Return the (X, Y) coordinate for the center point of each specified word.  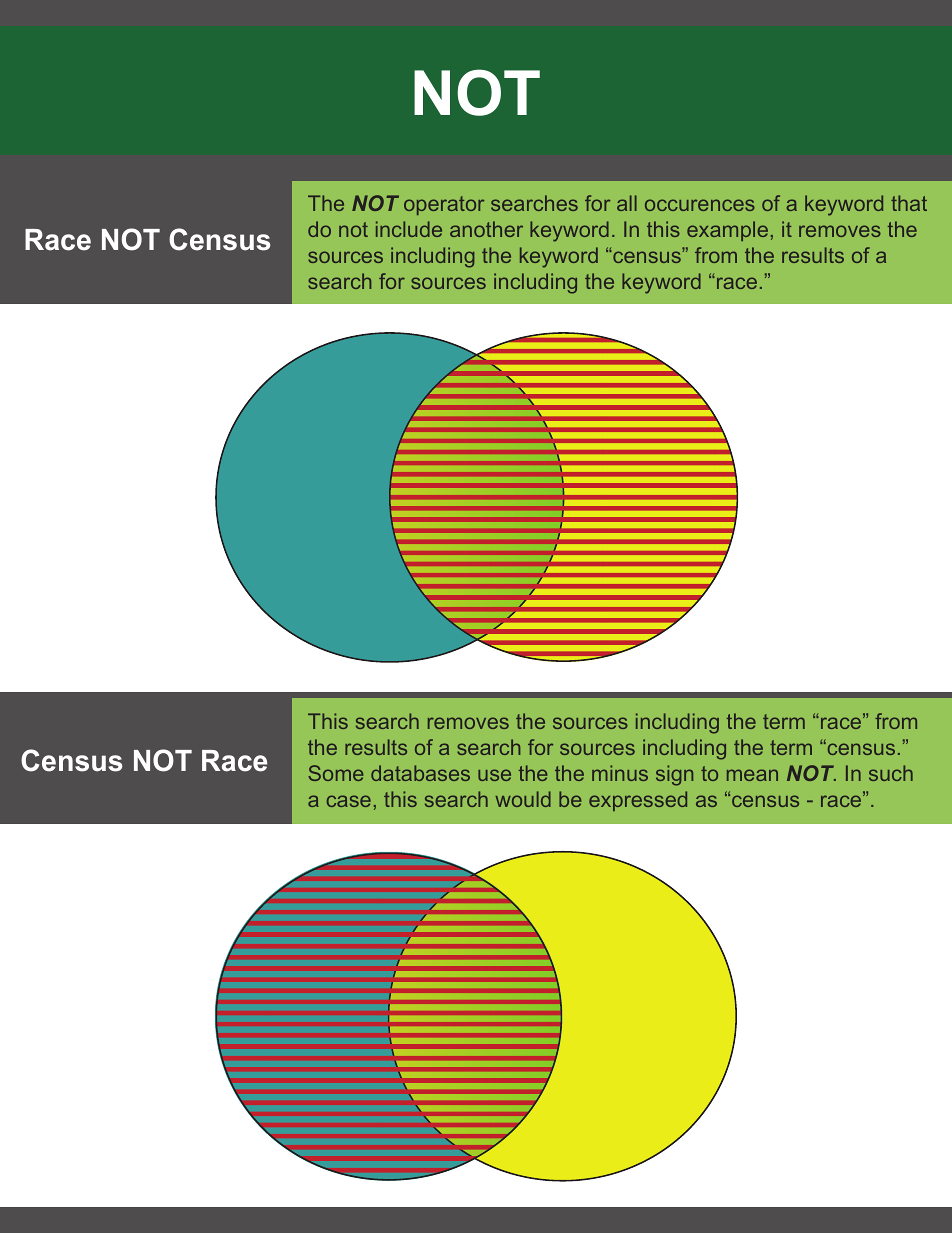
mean (752, 775)
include (409, 229)
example (727, 231)
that (909, 203)
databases (420, 773)
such (891, 773)
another (486, 229)
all (627, 203)
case (349, 801)
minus (620, 773)
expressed (638, 801)
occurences (700, 205)
